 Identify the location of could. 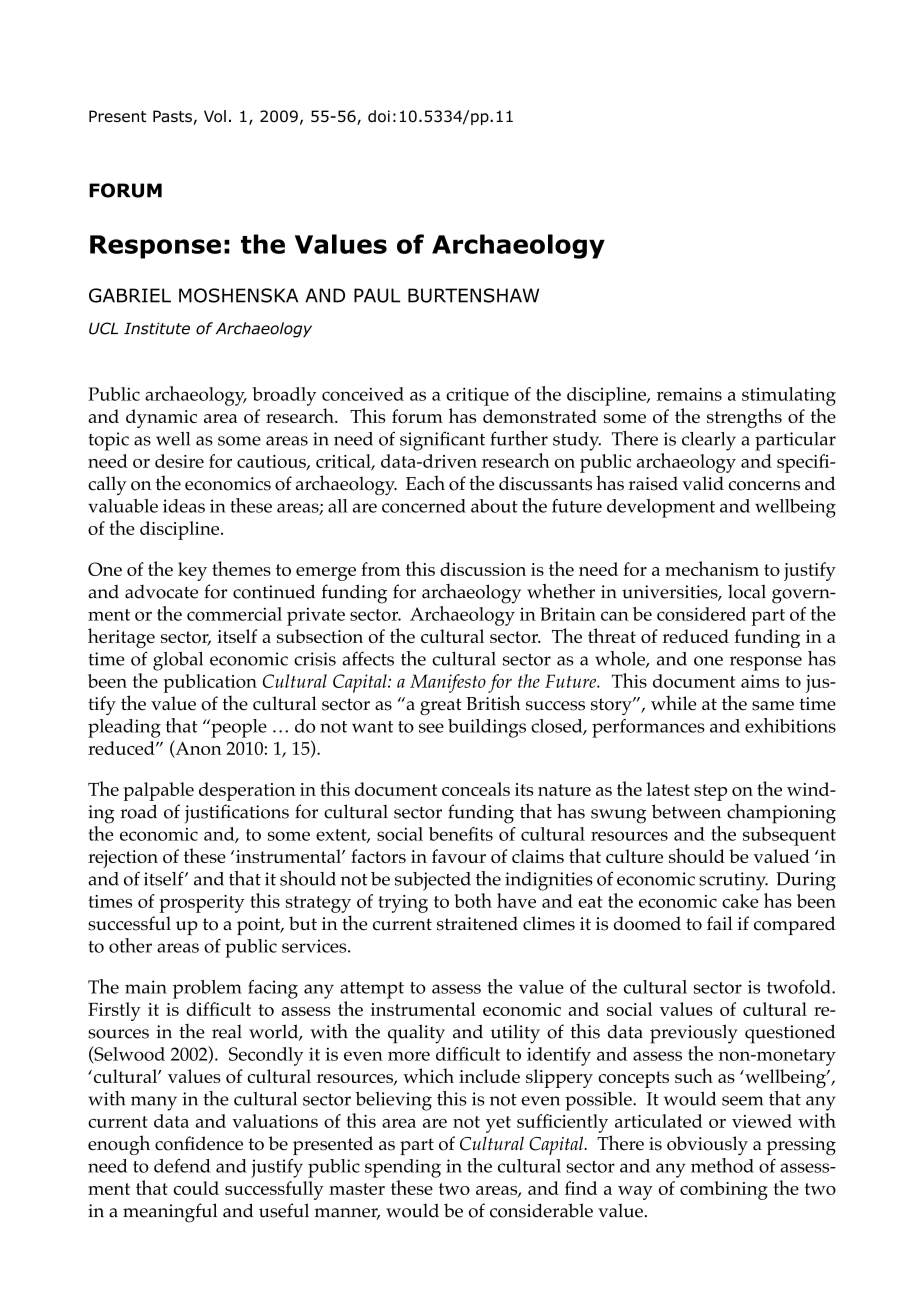
(196, 1188).
